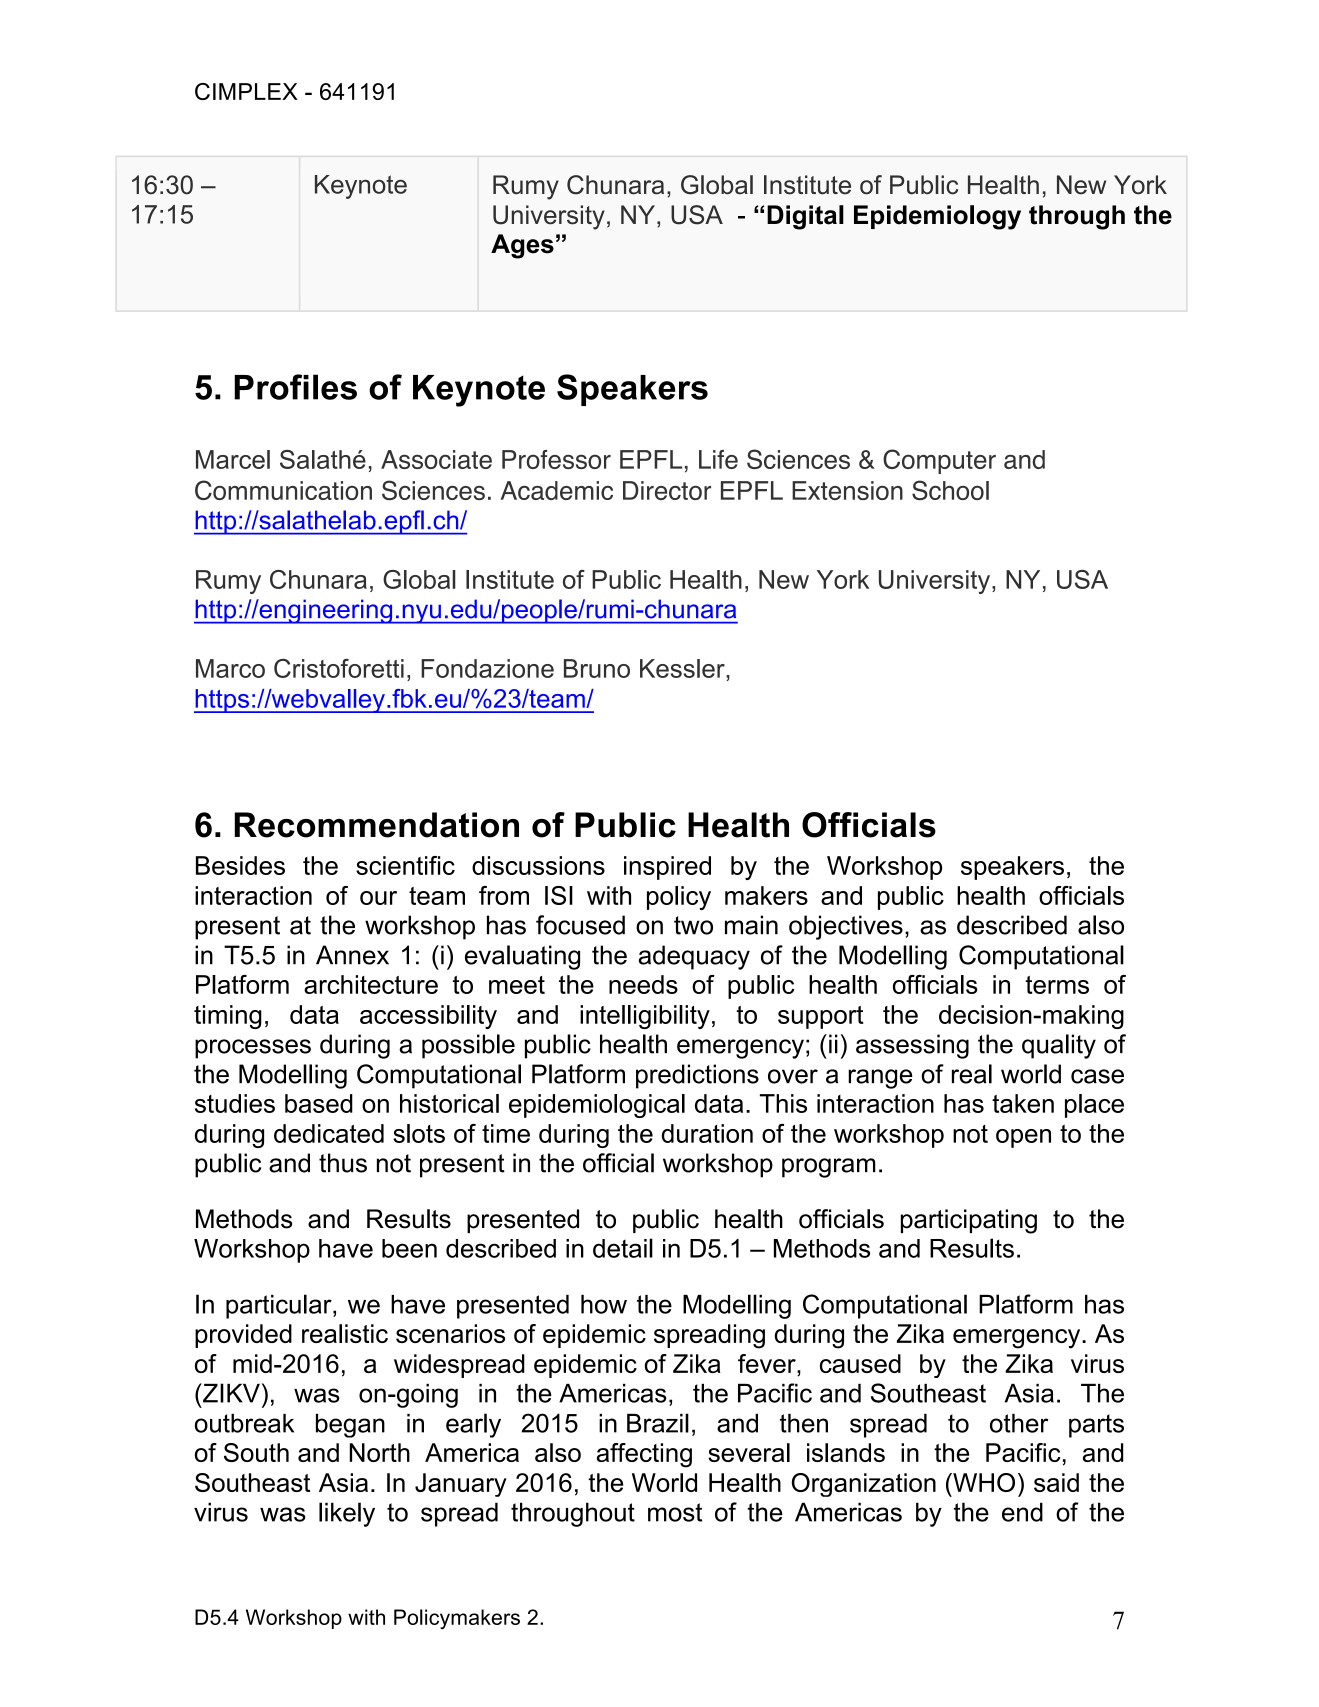  Describe the element at coordinates (295, 387) in the screenshot. I see `Profiles` at that location.
